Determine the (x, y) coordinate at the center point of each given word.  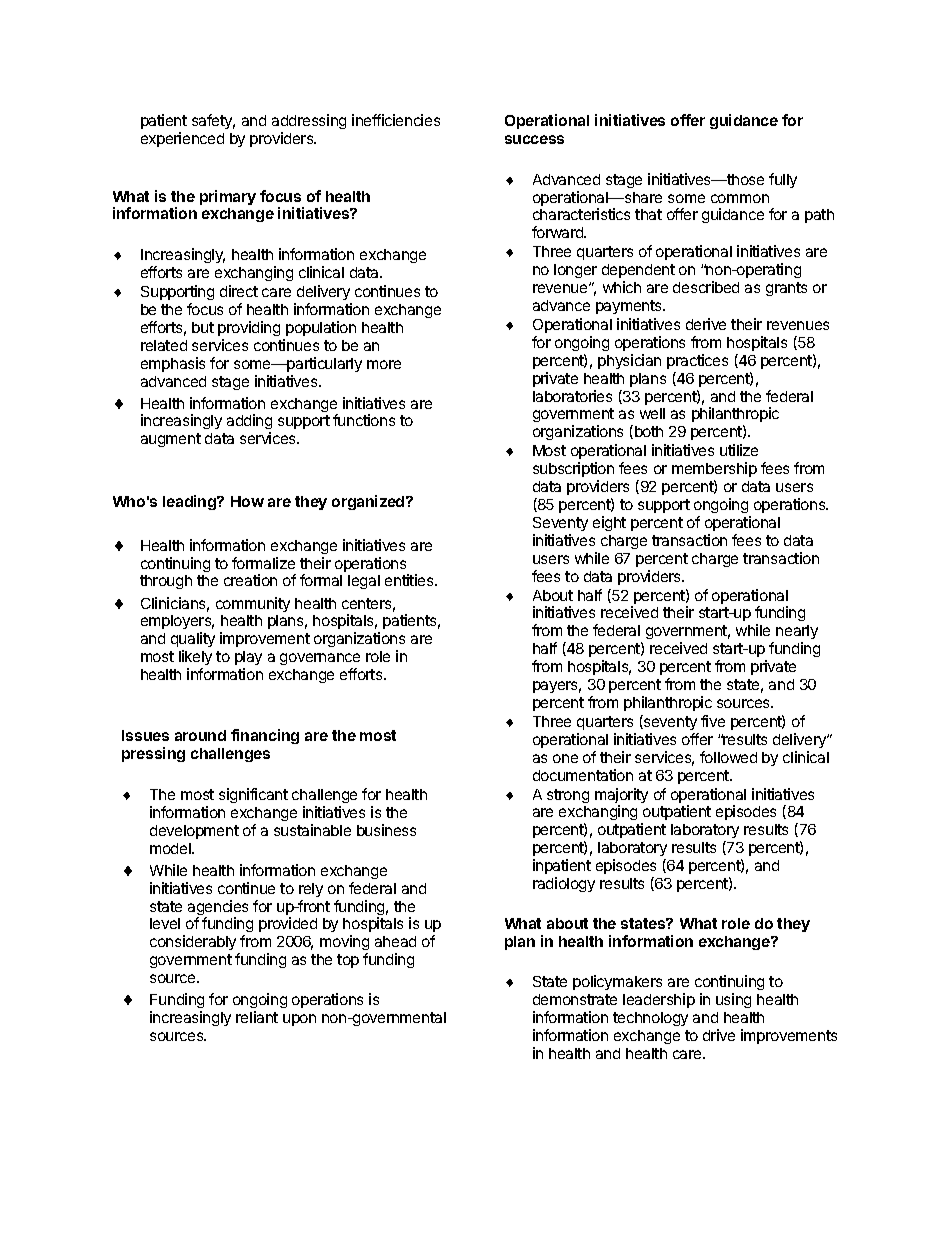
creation (250, 580)
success (534, 139)
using (733, 1000)
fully (783, 180)
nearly (797, 634)
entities (410, 580)
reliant (257, 1017)
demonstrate (575, 999)
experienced (182, 139)
